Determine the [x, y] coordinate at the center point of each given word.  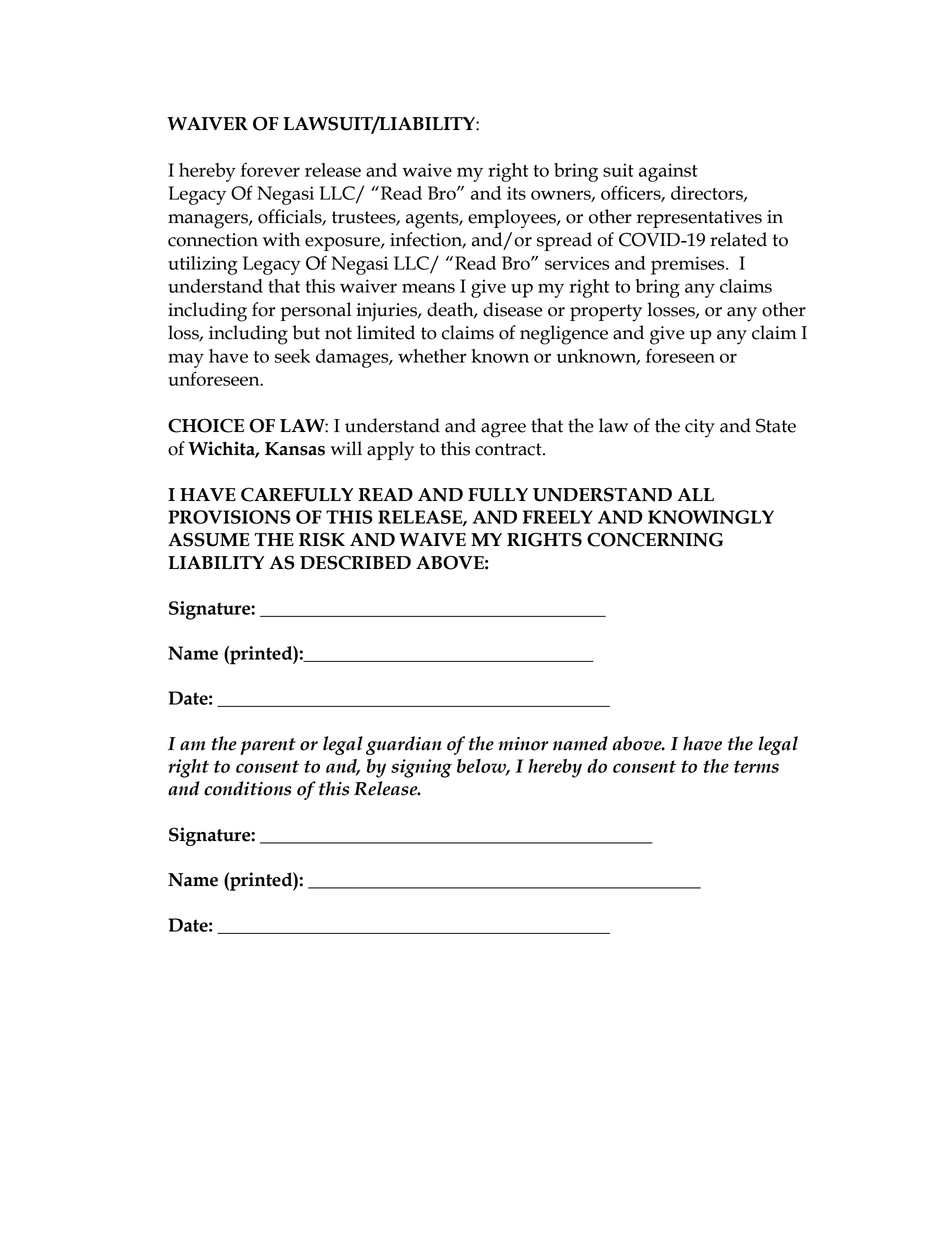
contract [509, 449]
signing [421, 768]
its [516, 193]
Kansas [295, 449]
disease [512, 309]
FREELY [558, 517]
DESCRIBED [355, 562]
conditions [247, 788]
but [306, 332]
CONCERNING [655, 539]
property [606, 313]
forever [270, 169]
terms [756, 766]
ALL [695, 494]
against [668, 172]
